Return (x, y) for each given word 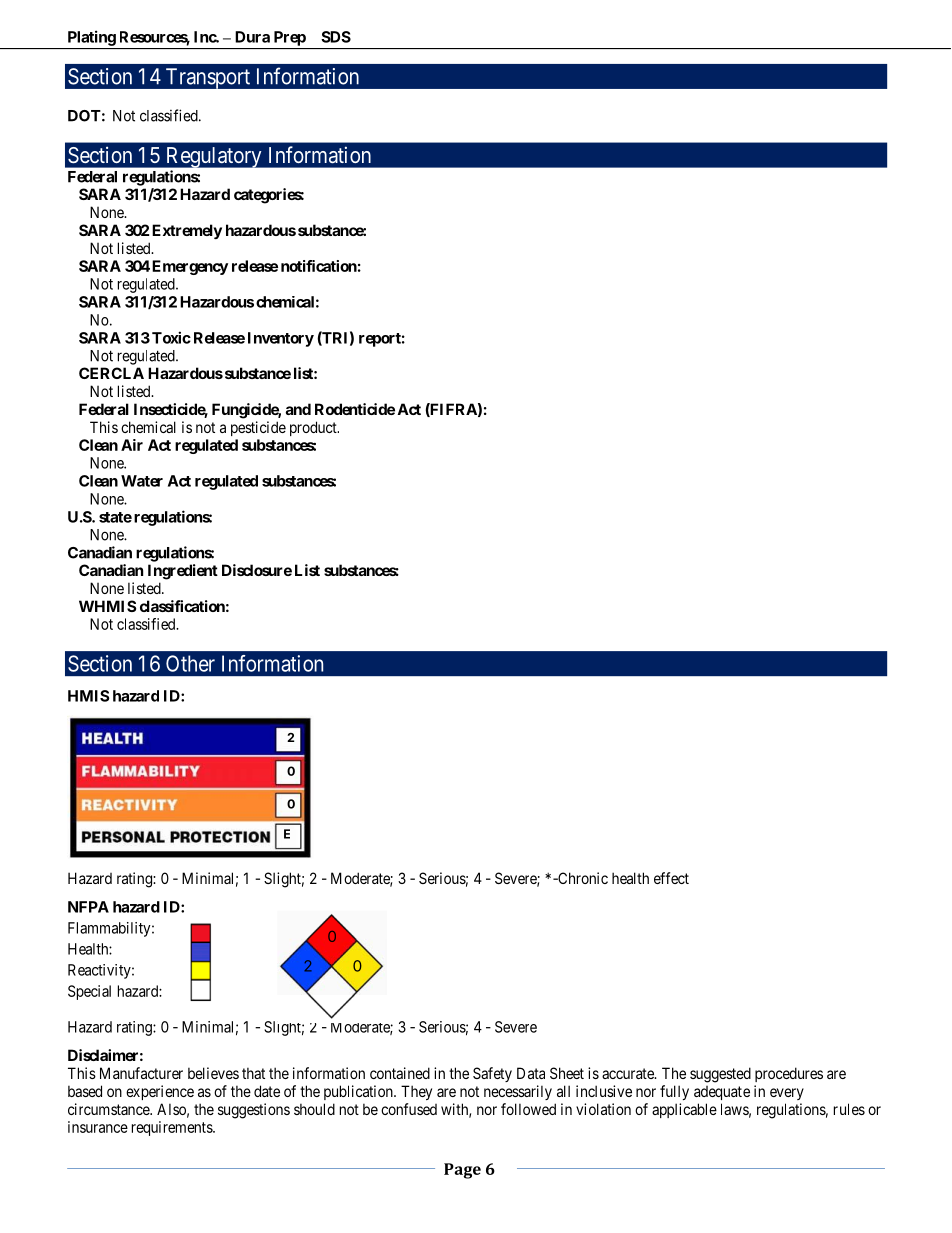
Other (190, 663)
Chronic (582, 878)
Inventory (281, 339)
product (314, 428)
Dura (252, 37)
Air (132, 445)
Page (462, 1171)
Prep (290, 38)
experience (160, 1092)
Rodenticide (355, 409)
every (787, 1094)
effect (671, 878)
